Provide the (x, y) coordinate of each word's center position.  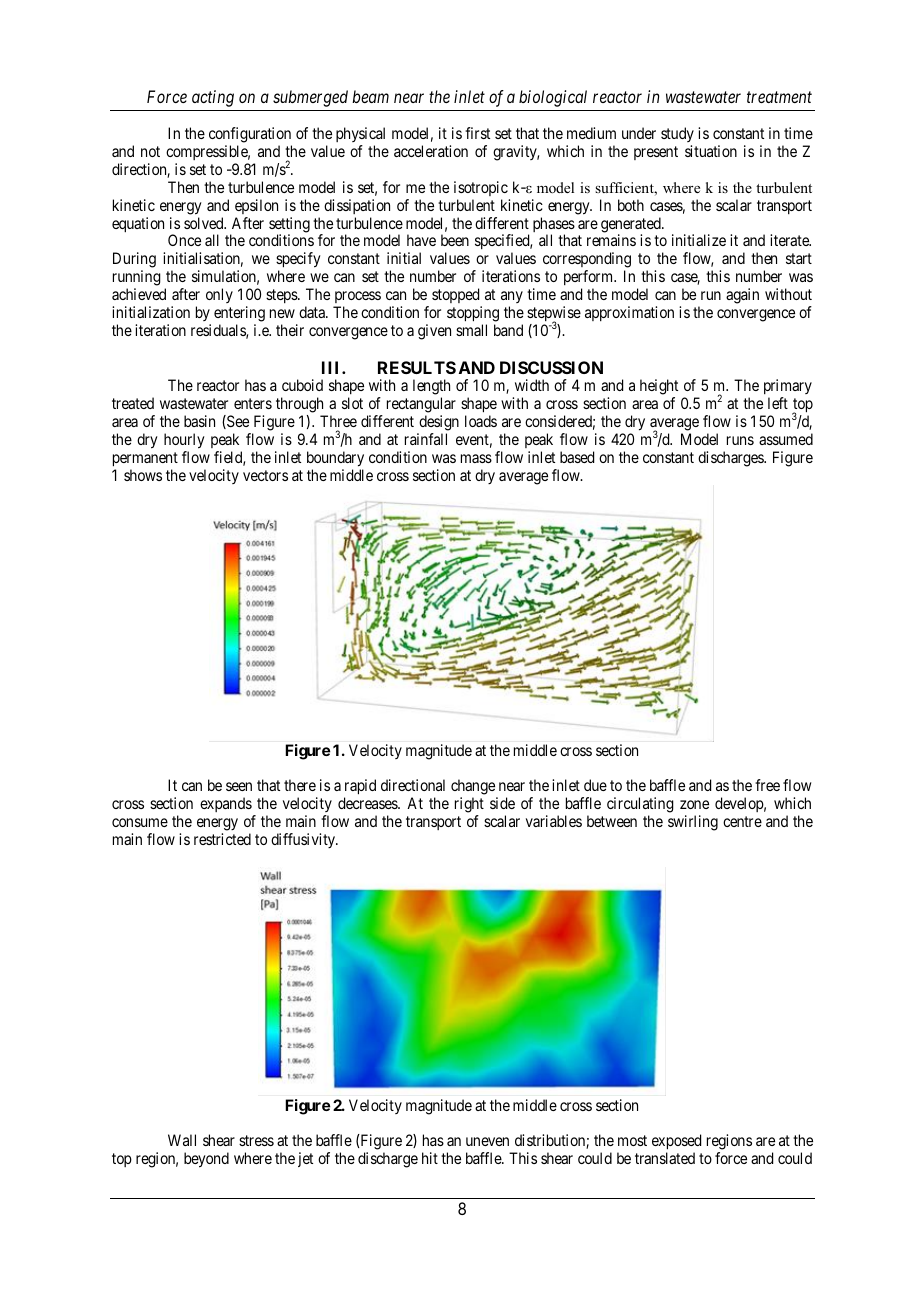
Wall (182, 1140)
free (767, 785)
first (477, 133)
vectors (265, 475)
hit (430, 1158)
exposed (676, 1143)
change (474, 788)
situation (711, 151)
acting (213, 98)
